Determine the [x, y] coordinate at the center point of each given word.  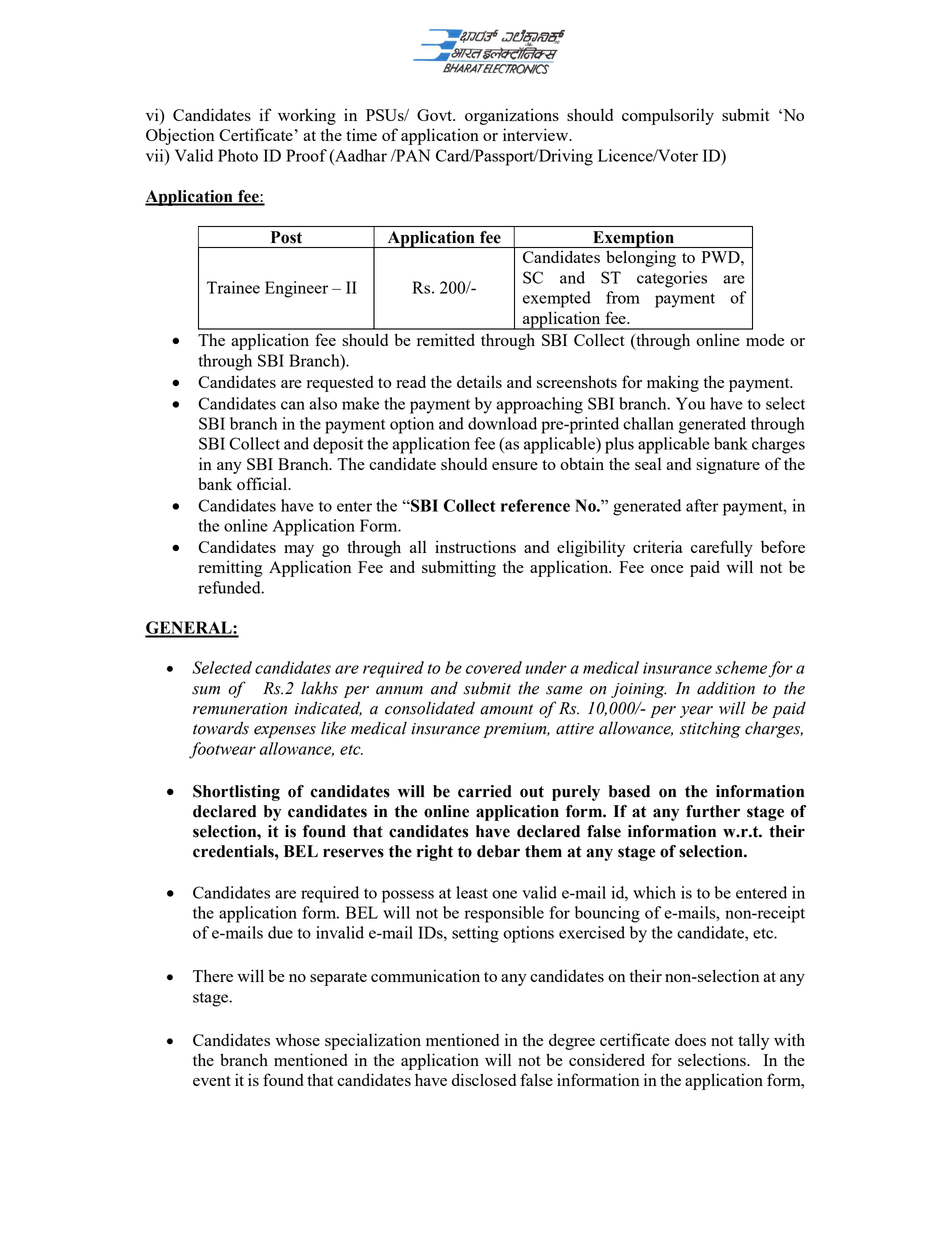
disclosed [484, 1079]
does [690, 1039]
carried [485, 791]
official [263, 483]
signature [728, 465]
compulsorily [668, 116]
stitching [710, 729]
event [212, 1081]
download [502, 423]
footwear [222, 750]
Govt [435, 115]
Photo [238, 155]
